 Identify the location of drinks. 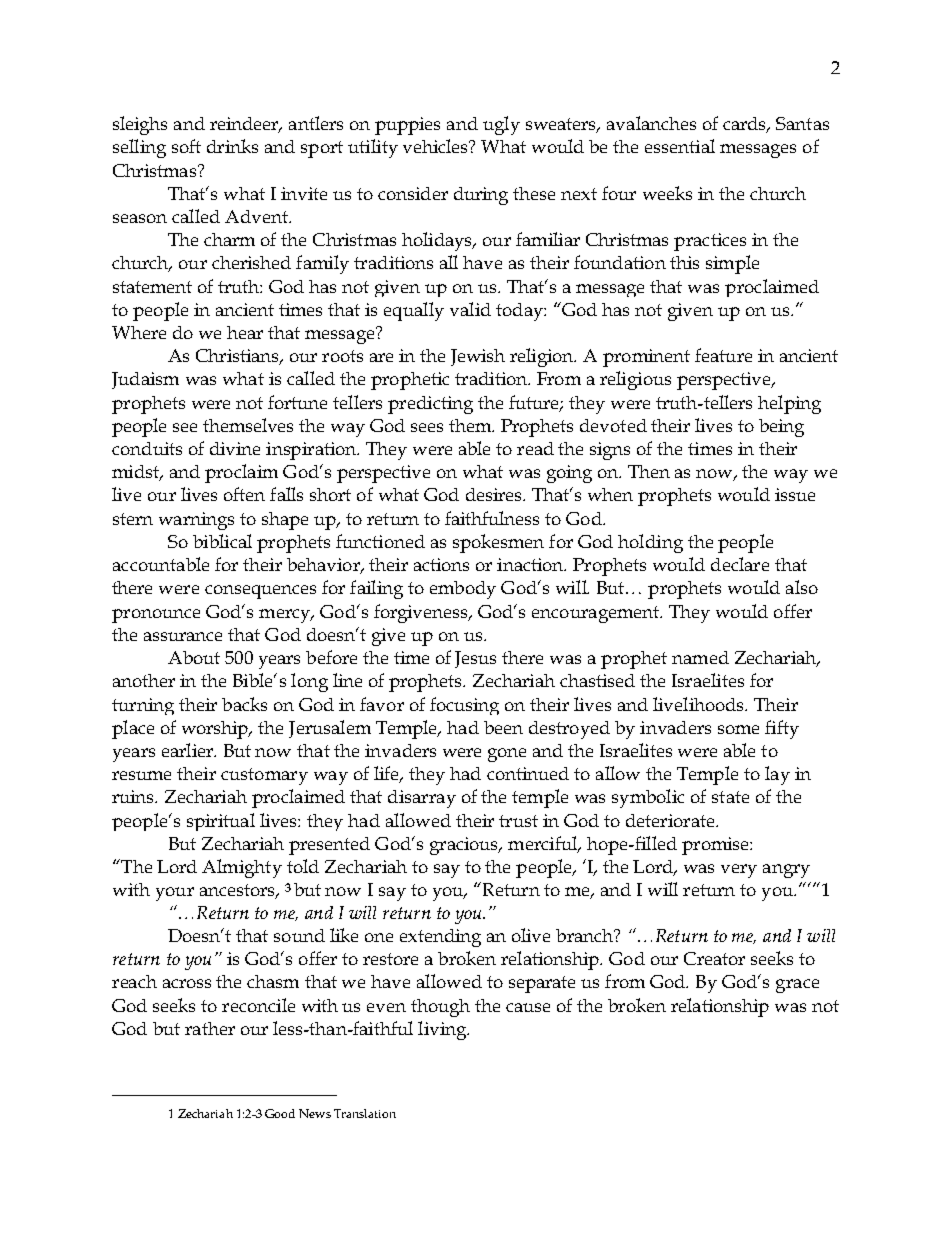
(232, 146).
